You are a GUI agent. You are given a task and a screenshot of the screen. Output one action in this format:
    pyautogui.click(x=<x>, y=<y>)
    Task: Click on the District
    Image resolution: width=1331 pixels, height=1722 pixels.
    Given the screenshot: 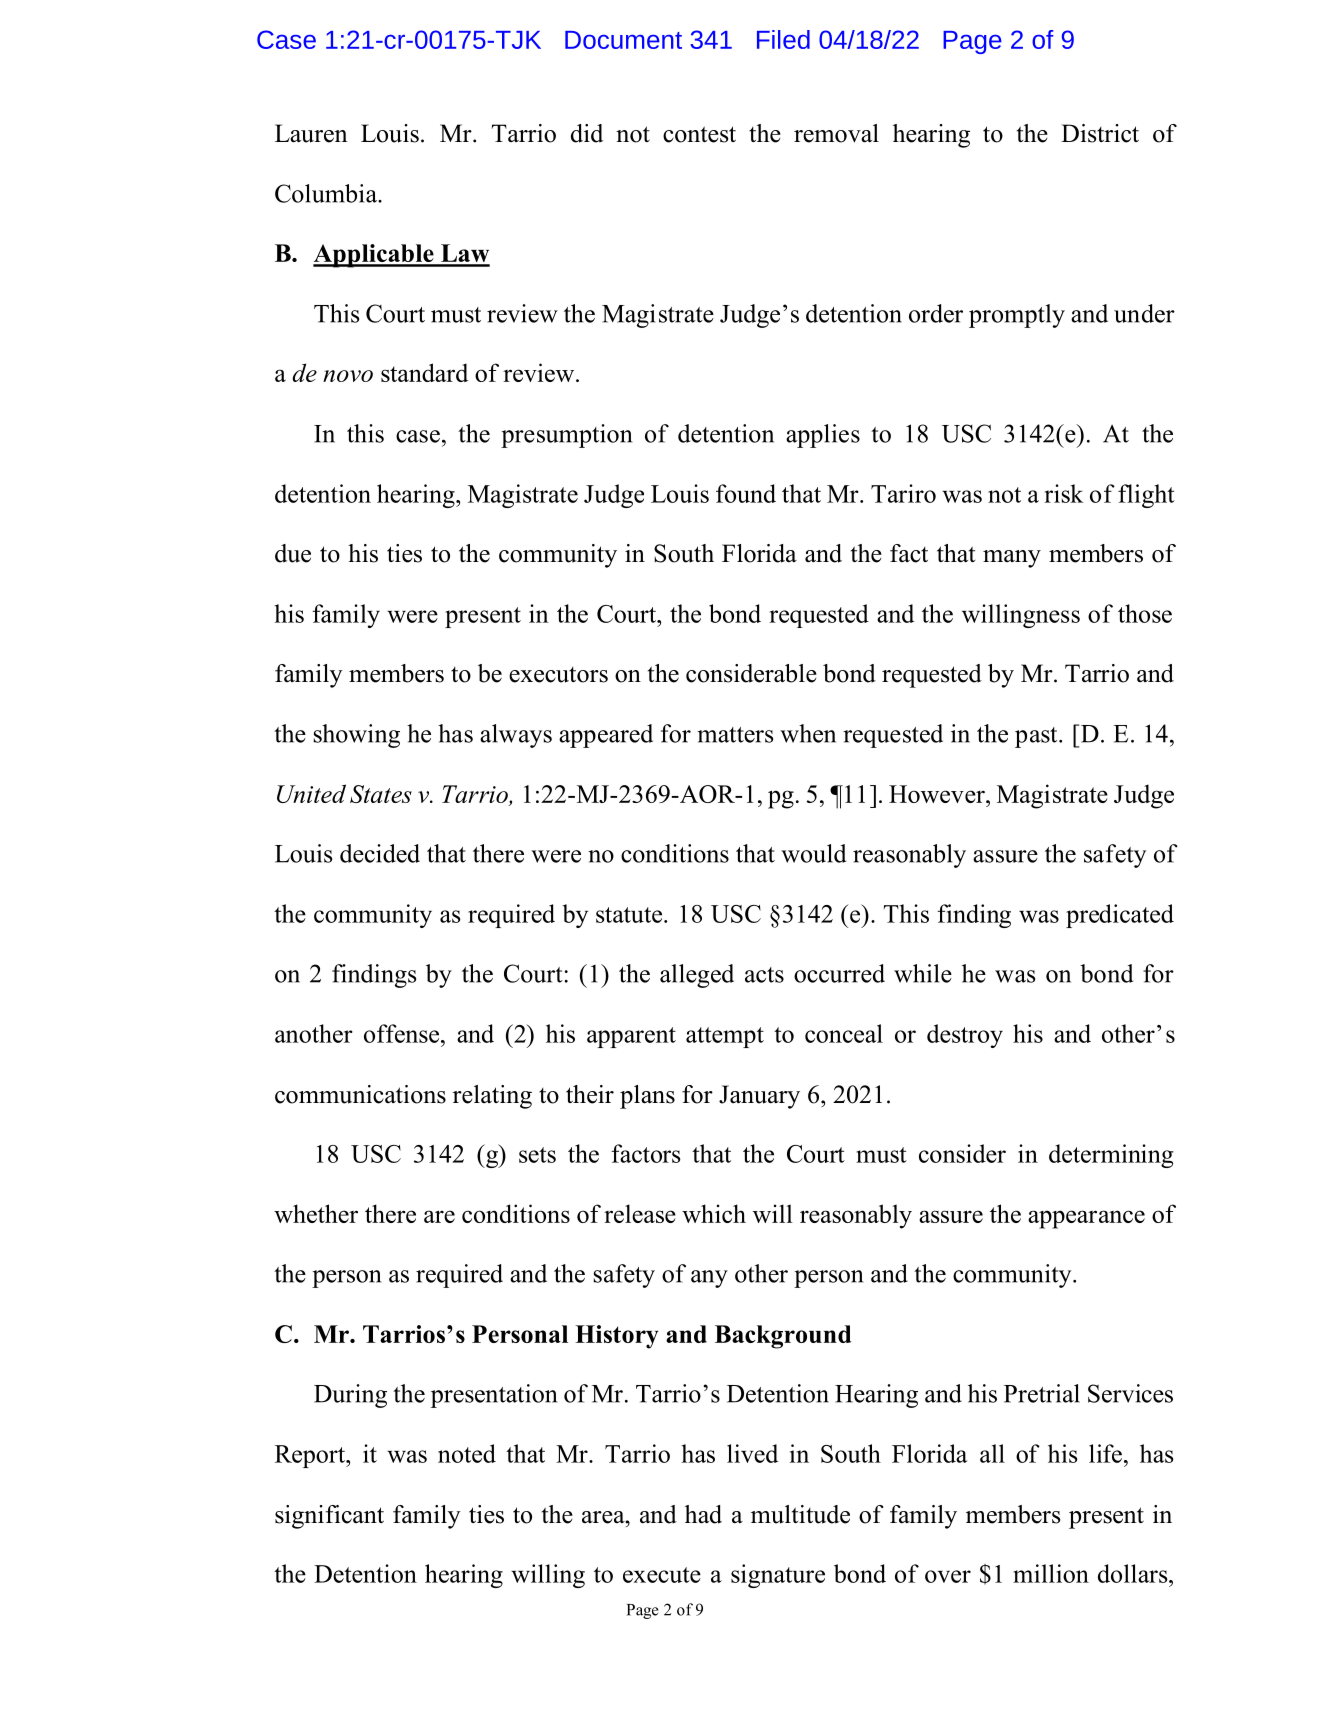 What is the action you would take?
    pyautogui.click(x=1100, y=133)
